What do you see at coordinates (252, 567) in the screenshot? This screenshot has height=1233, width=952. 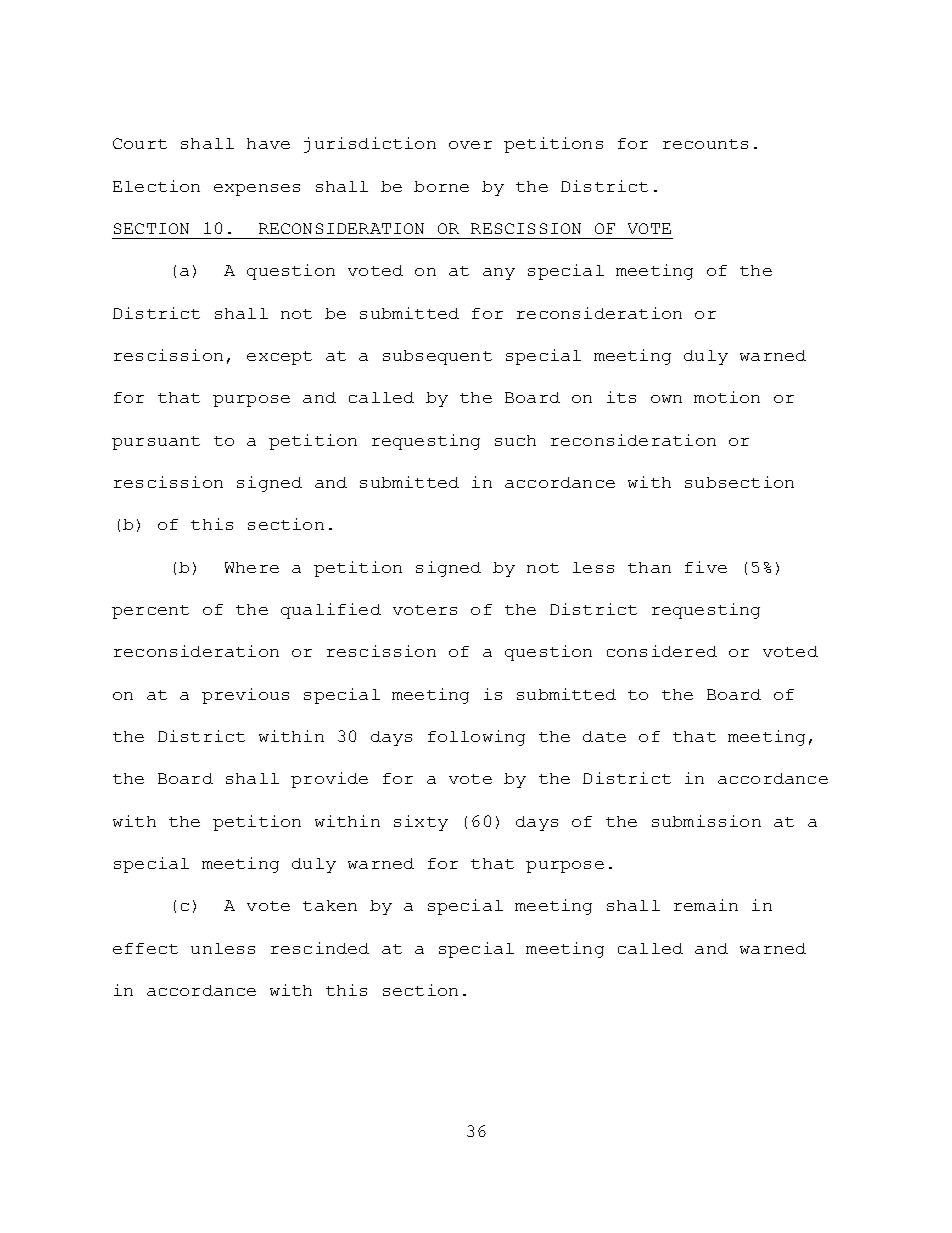 I see `Where` at bounding box center [252, 567].
